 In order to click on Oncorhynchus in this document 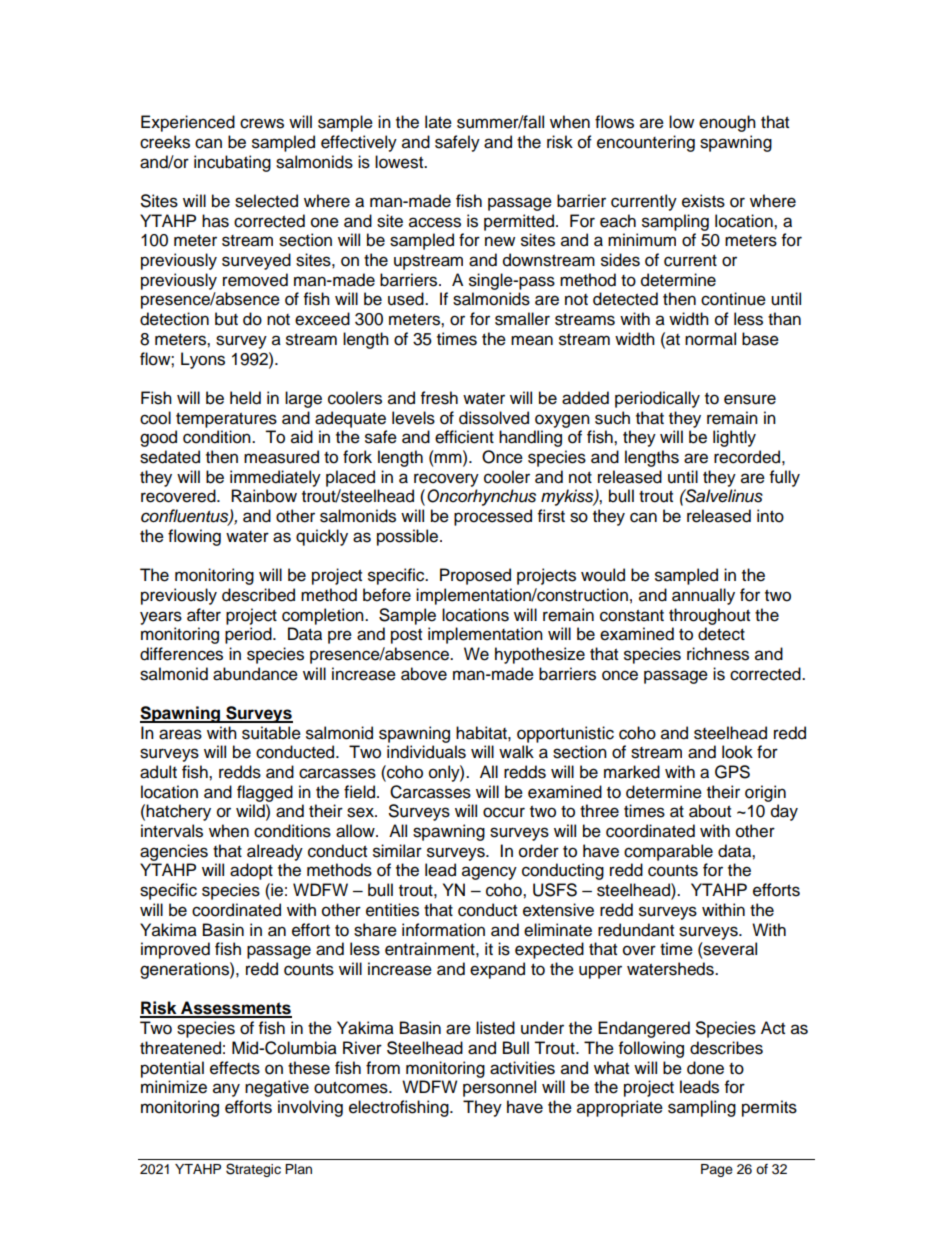, I will do `click(481, 497)`.
